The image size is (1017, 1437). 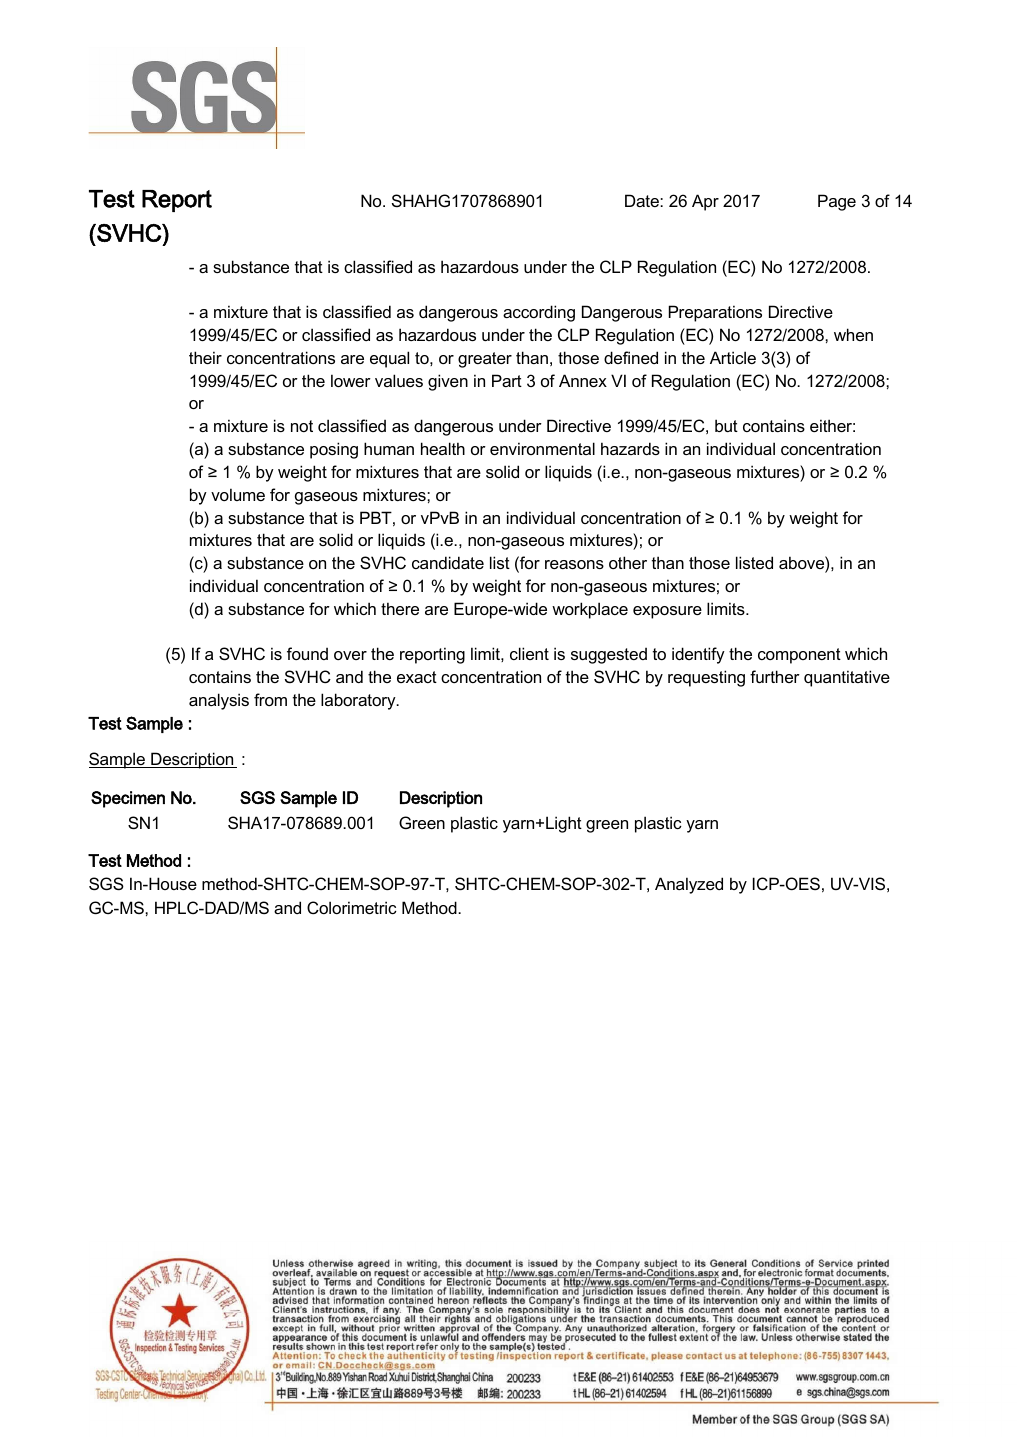 What do you see at coordinates (352, 907) in the screenshot?
I see `Colorimetric` at bounding box center [352, 907].
